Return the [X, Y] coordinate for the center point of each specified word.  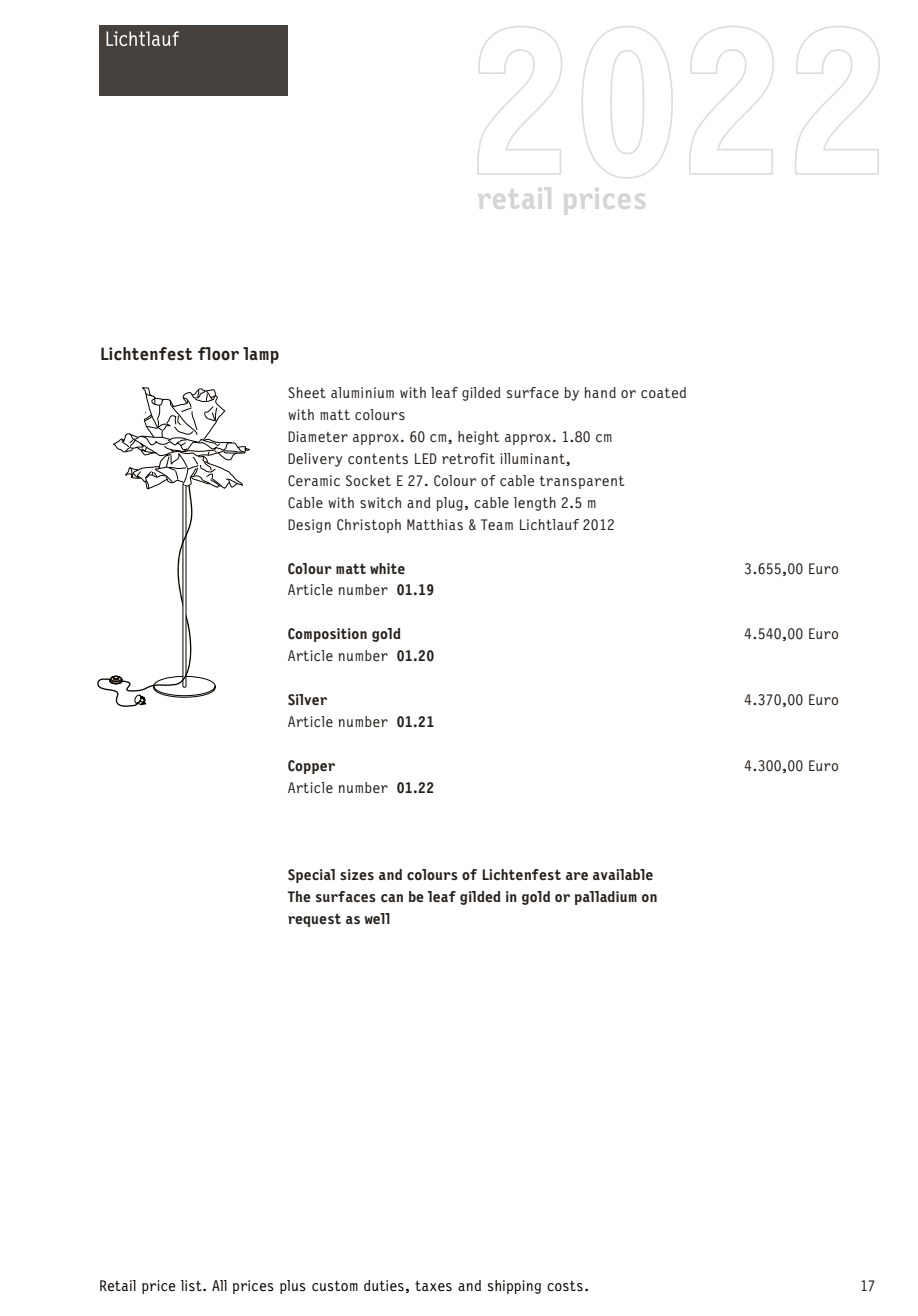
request [314, 920]
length [535, 504]
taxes [433, 1286]
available [623, 874]
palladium [606, 898]
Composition [327, 635]
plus [293, 1287]
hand [600, 392]
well [377, 918]
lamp [261, 355]
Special [311, 876]
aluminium [362, 392]
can [392, 898]
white [387, 568]
